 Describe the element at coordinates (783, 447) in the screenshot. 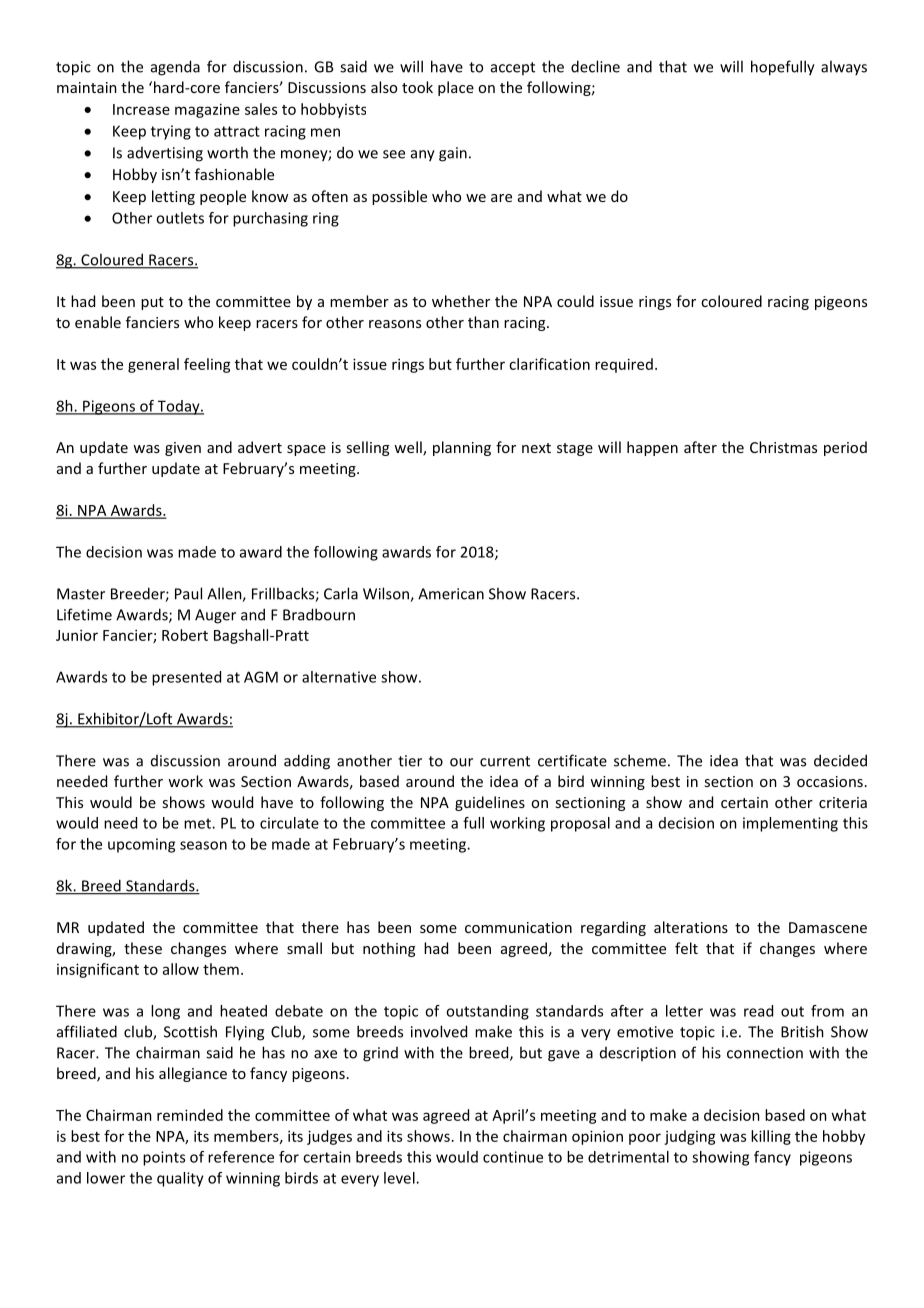

I see `Christmas` at that location.
